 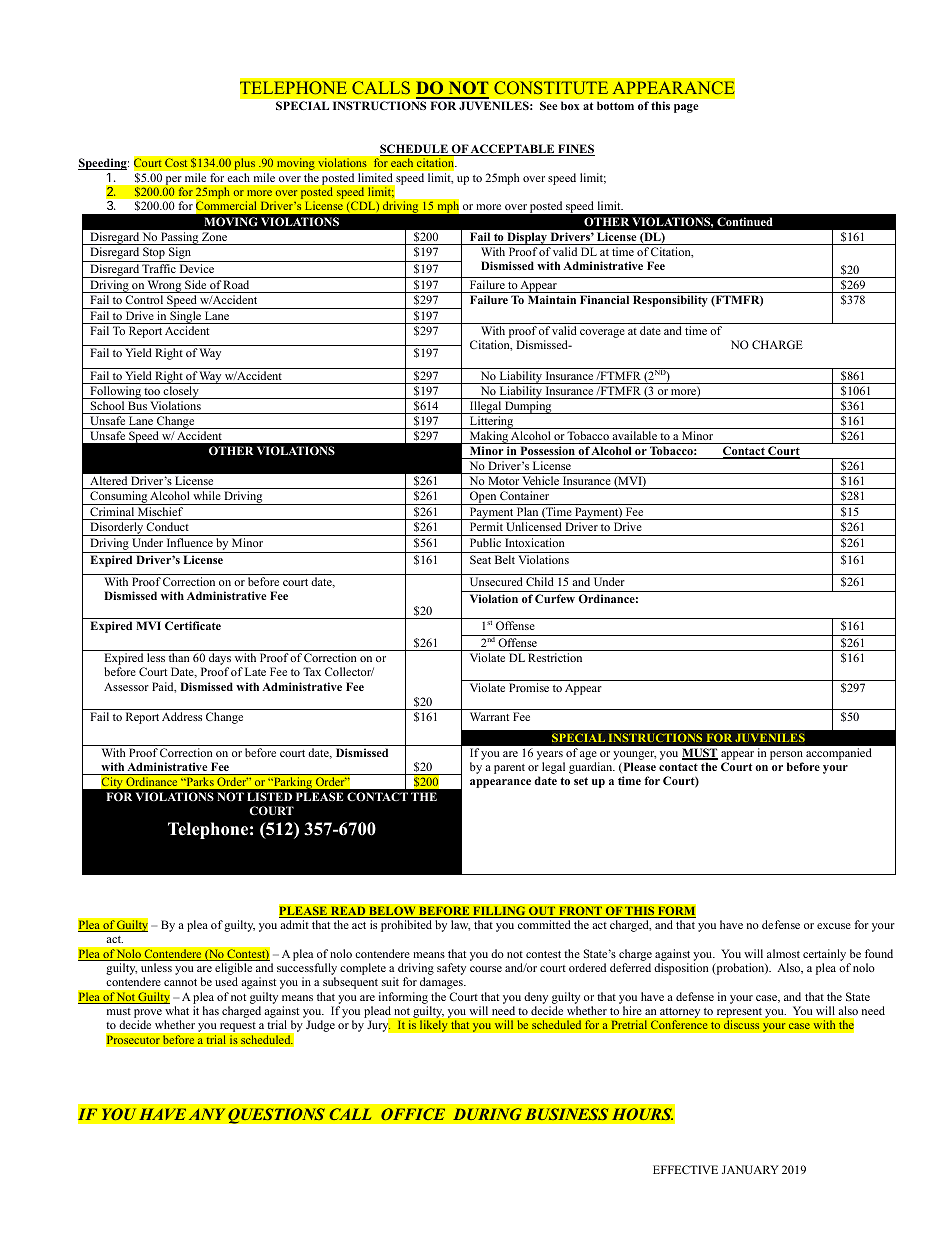 I want to click on See, so click(x=548, y=105).
